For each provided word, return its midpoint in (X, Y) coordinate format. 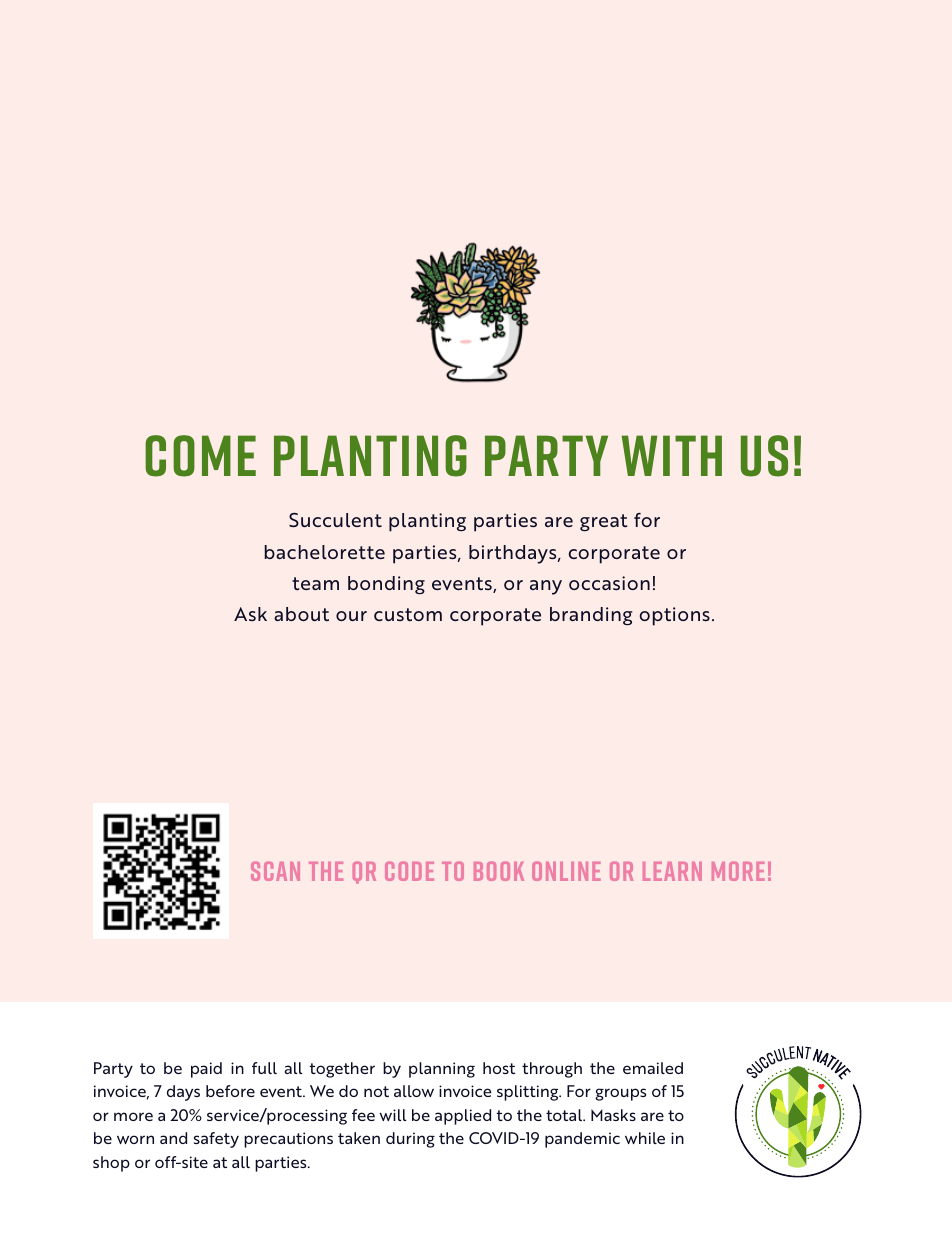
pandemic (582, 1140)
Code (409, 871)
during (410, 1140)
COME (200, 456)
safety (216, 1140)
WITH (672, 455)
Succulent (335, 520)
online (566, 871)
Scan (275, 871)
